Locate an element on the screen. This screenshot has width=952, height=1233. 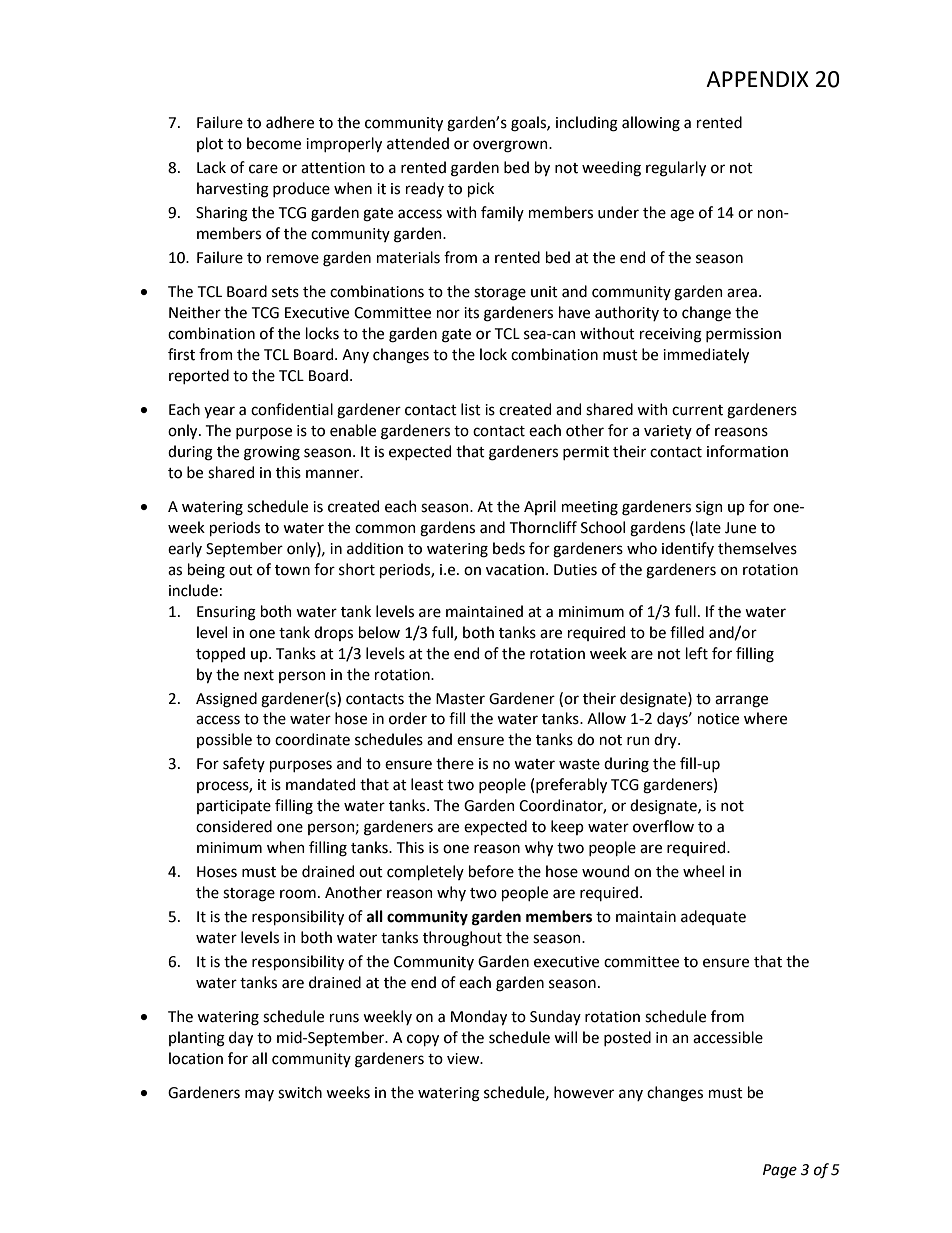
there is located at coordinates (455, 763).
